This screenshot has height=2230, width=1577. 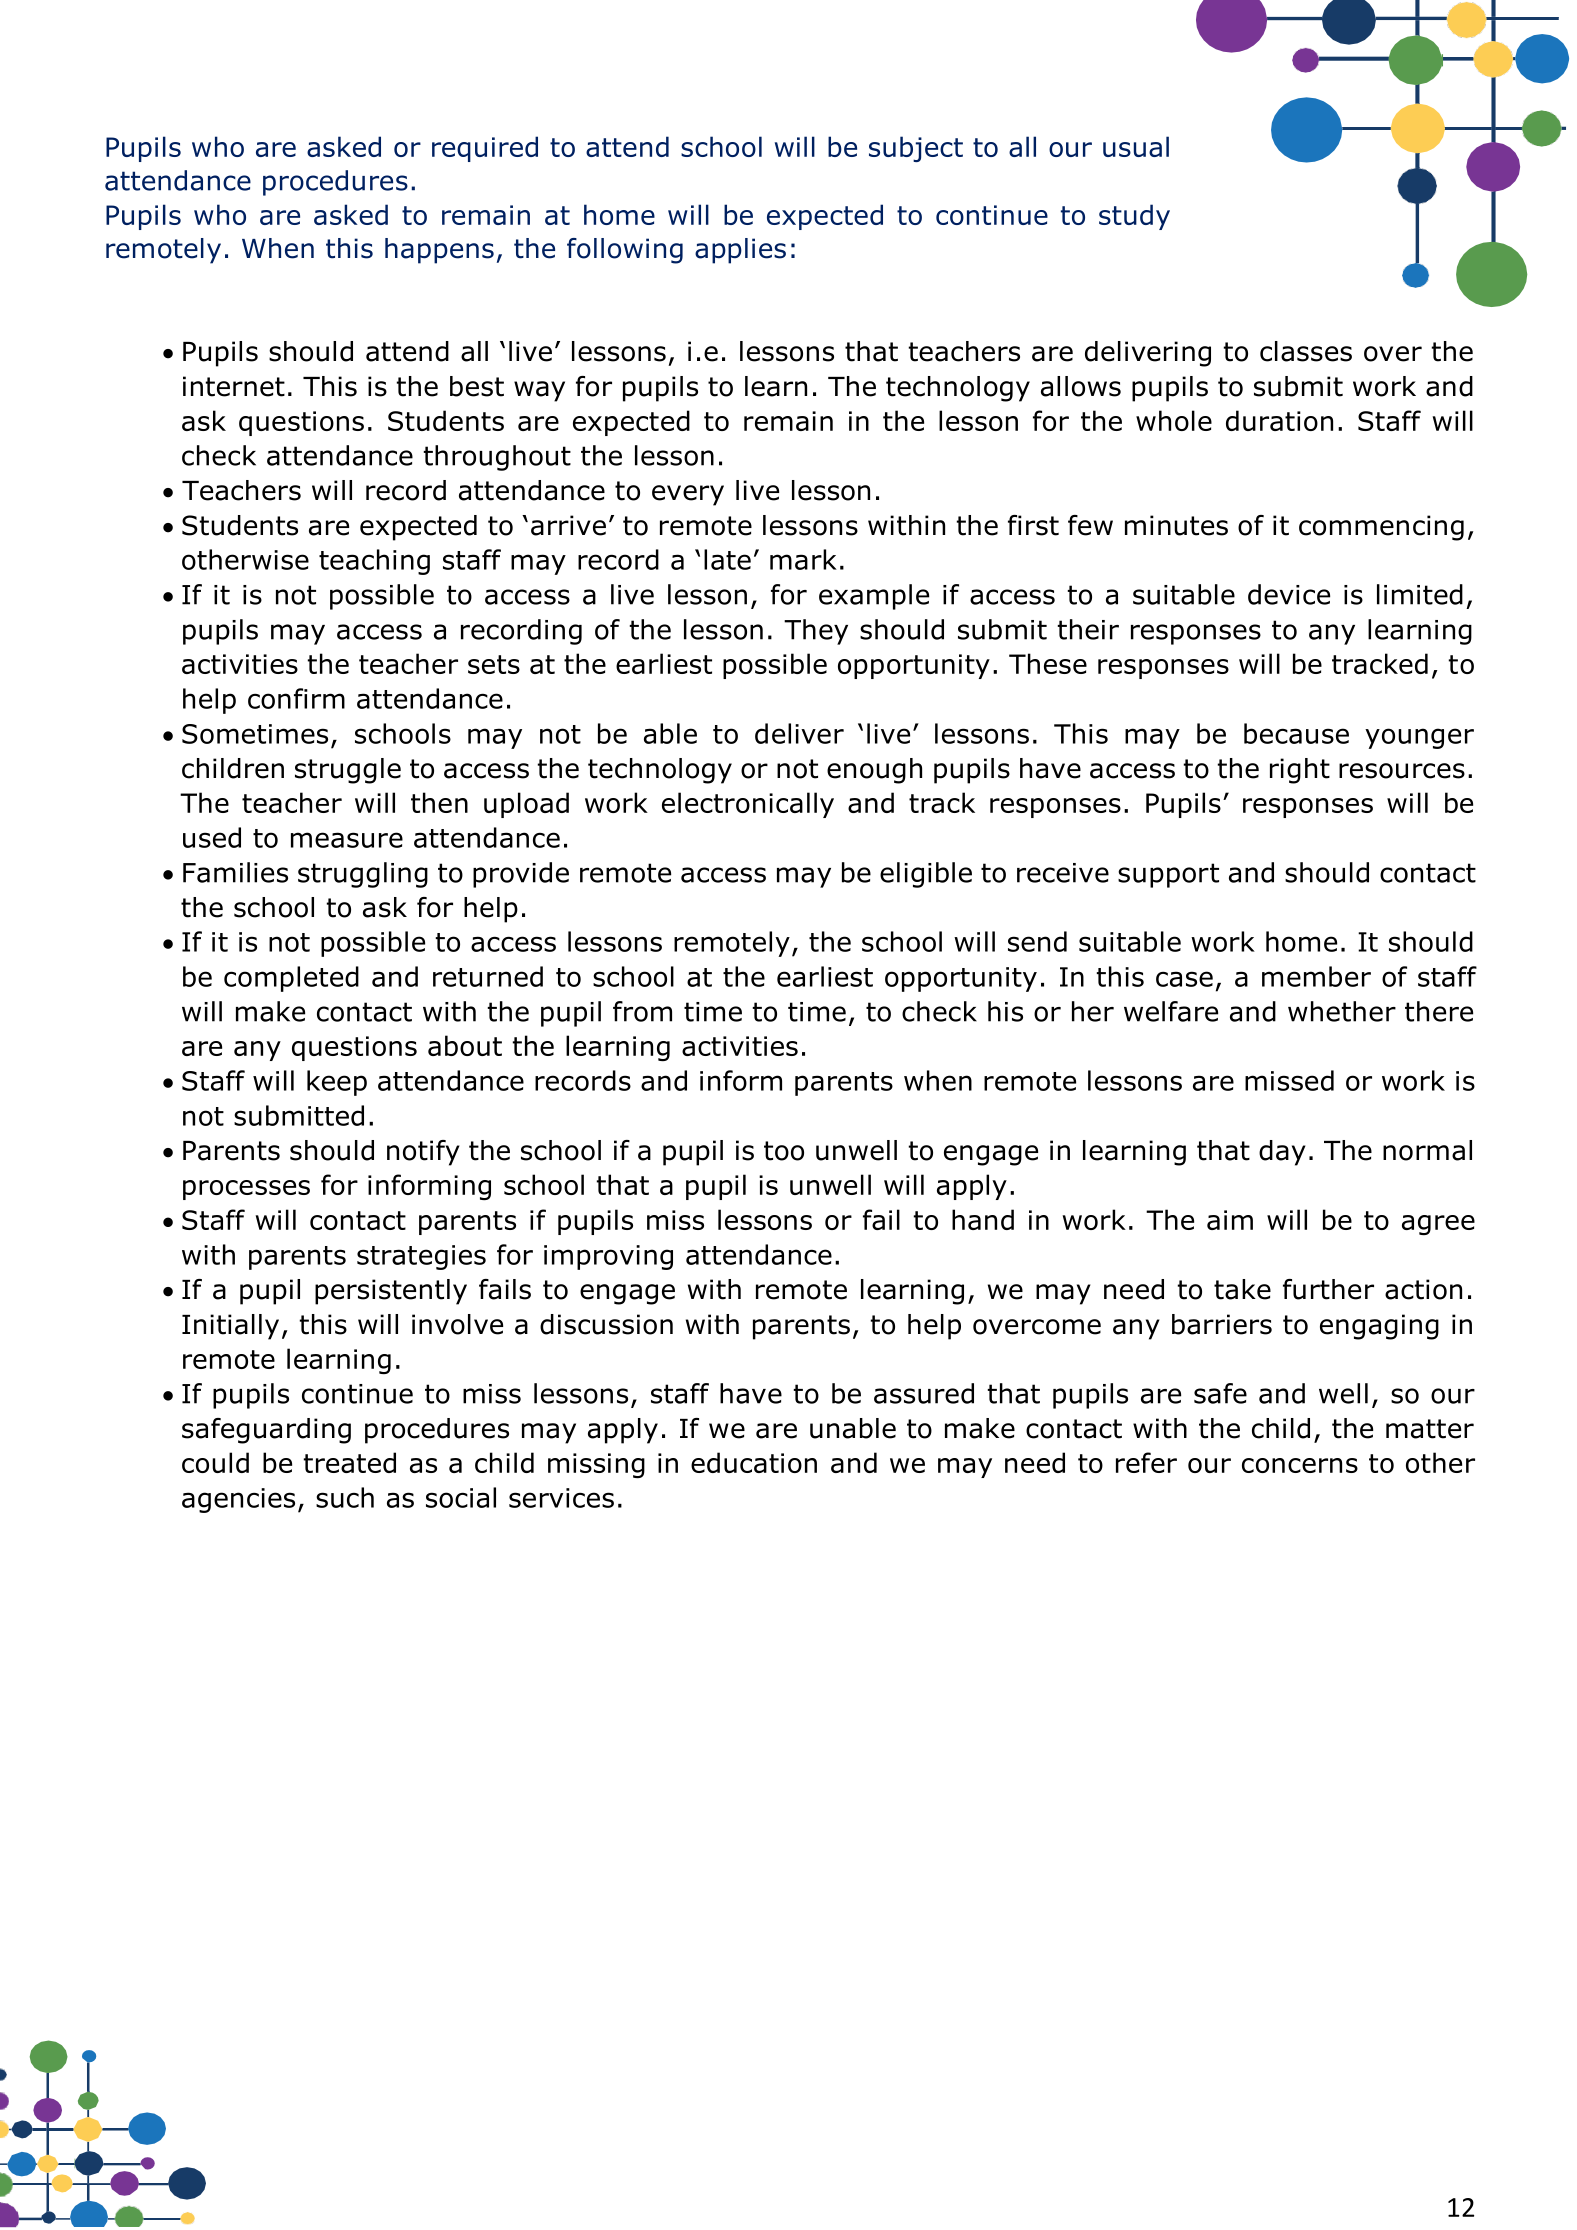 I want to click on notify, so click(x=423, y=1153).
